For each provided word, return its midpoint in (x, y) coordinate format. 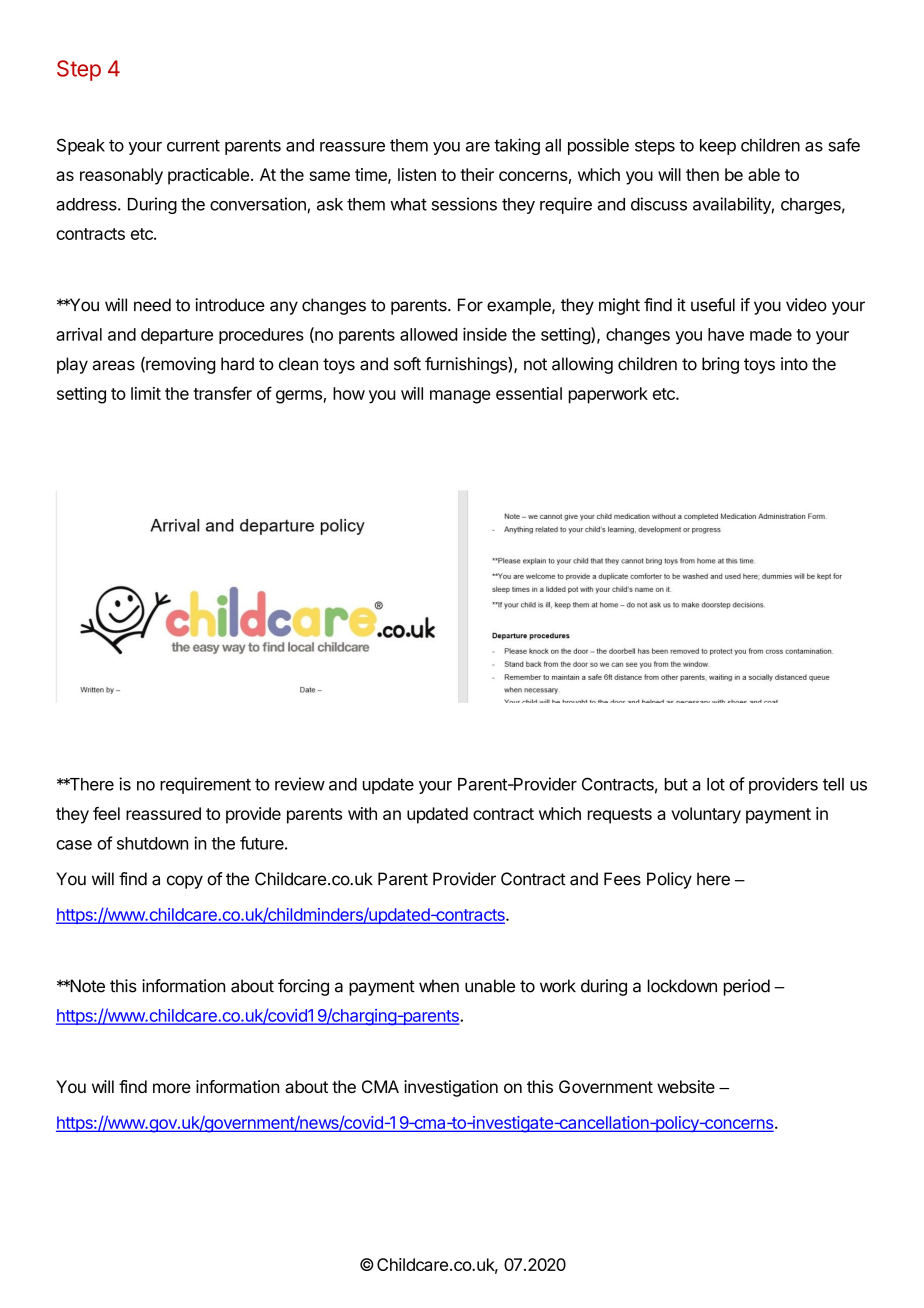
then (702, 174)
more (172, 1088)
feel (106, 813)
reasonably (121, 176)
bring (720, 365)
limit (146, 393)
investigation (451, 1088)
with (362, 813)
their (477, 174)
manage (460, 397)
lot (716, 784)
